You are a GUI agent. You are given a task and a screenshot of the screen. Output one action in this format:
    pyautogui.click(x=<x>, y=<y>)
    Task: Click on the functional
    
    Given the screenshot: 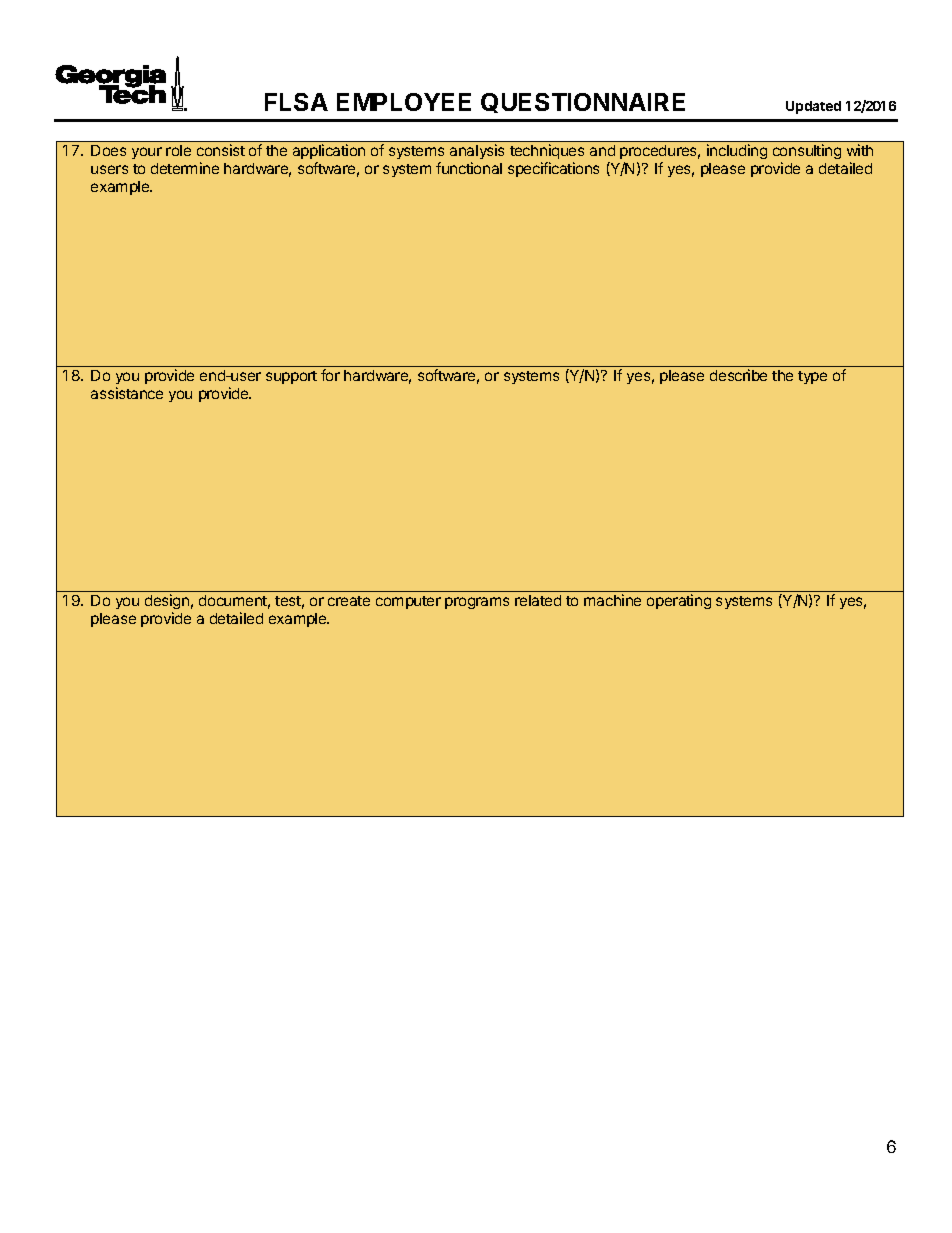 What is the action you would take?
    pyautogui.click(x=469, y=168)
